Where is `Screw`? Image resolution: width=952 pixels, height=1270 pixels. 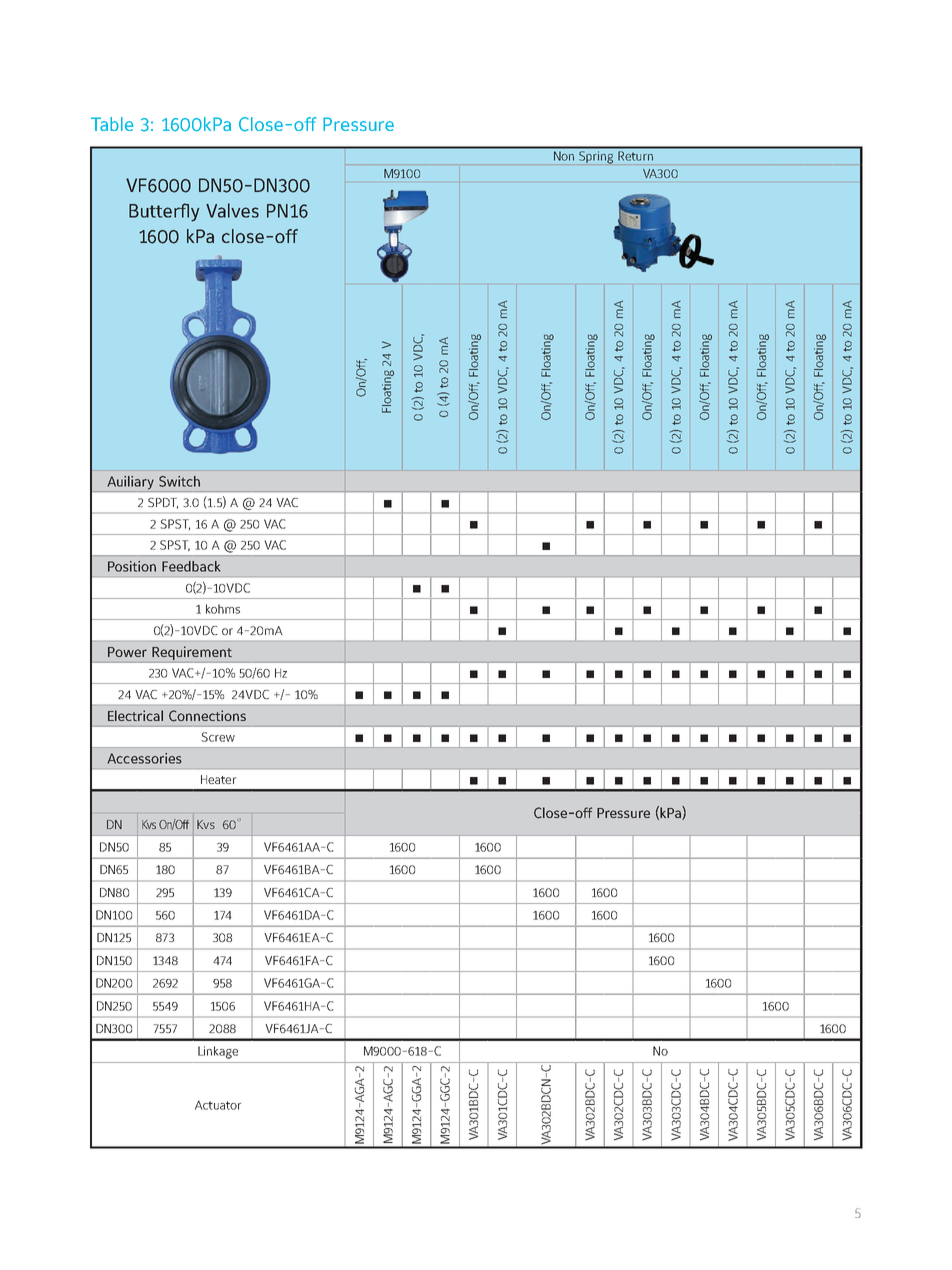
Screw is located at coordinates (218, 737).
